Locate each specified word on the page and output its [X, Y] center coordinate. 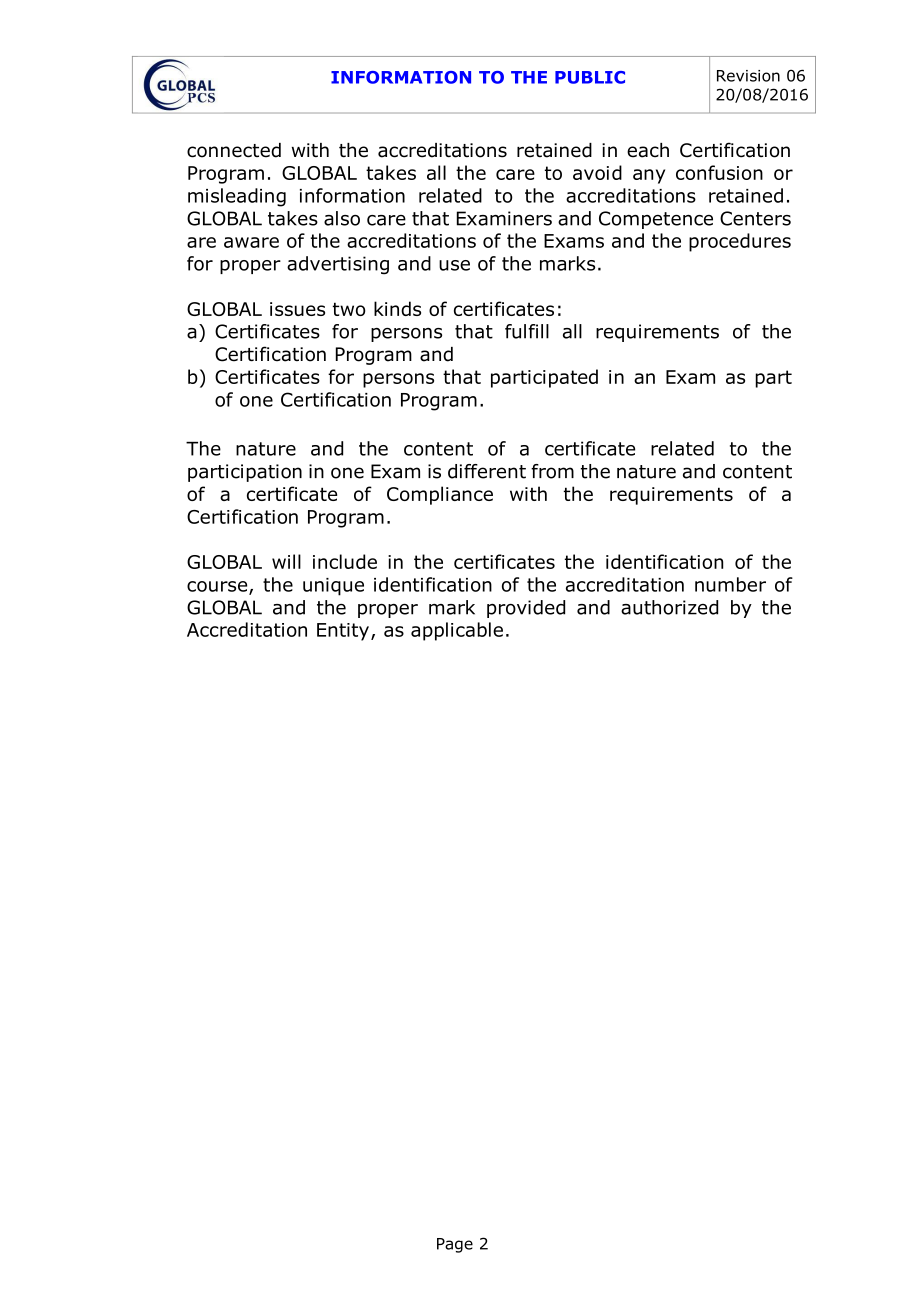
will [286, 561]
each [648, 150]
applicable [457, 631]
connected [234, 150]
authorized [669, 607]
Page [455, 1245]
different [487, 471]
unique [333, 587]
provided [526, 609]
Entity [343, 632]
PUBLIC [590, 77]
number [730, 584]
